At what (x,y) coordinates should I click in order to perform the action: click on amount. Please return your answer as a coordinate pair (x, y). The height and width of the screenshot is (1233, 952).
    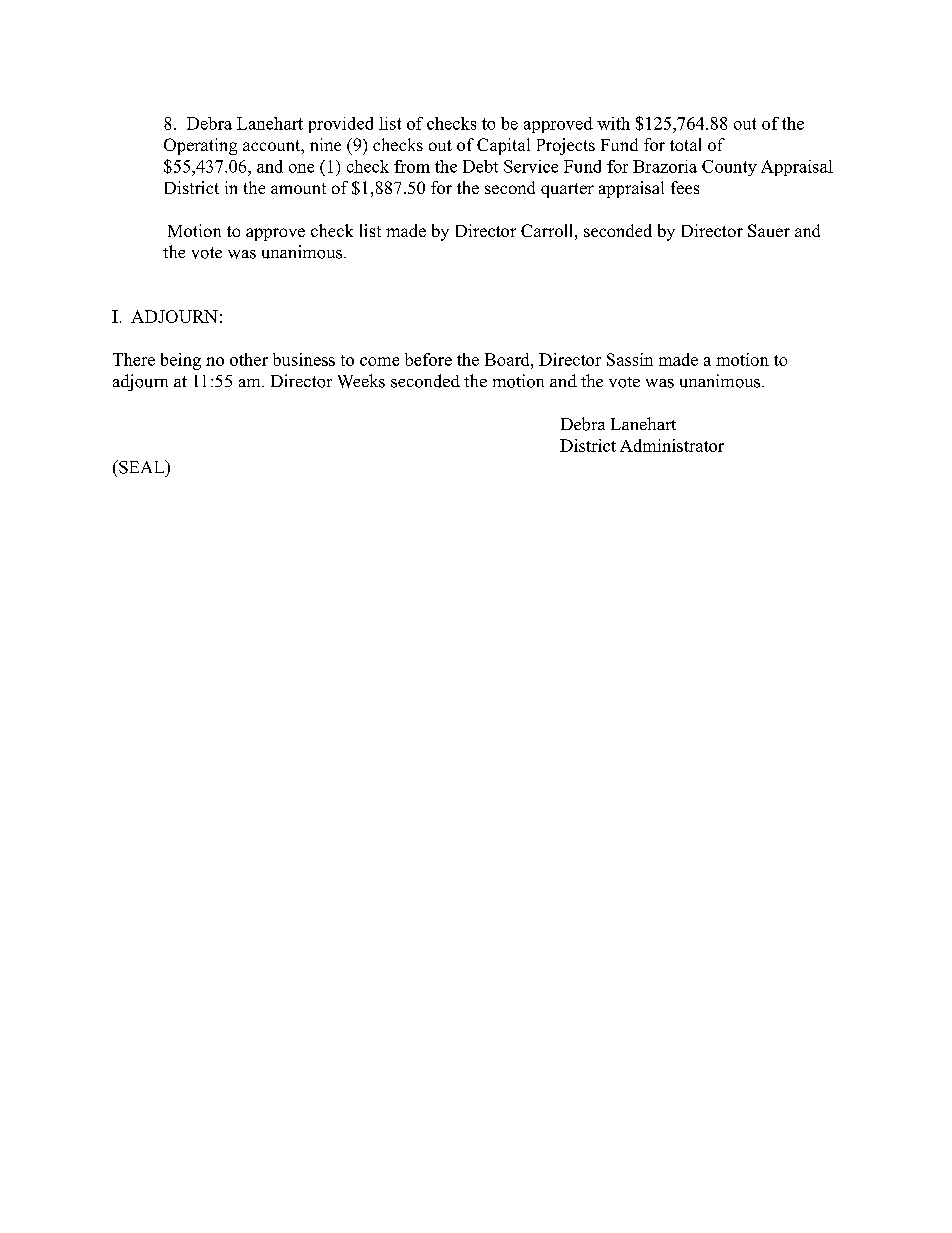
    Looking at the image, I should click on (298, 188).
